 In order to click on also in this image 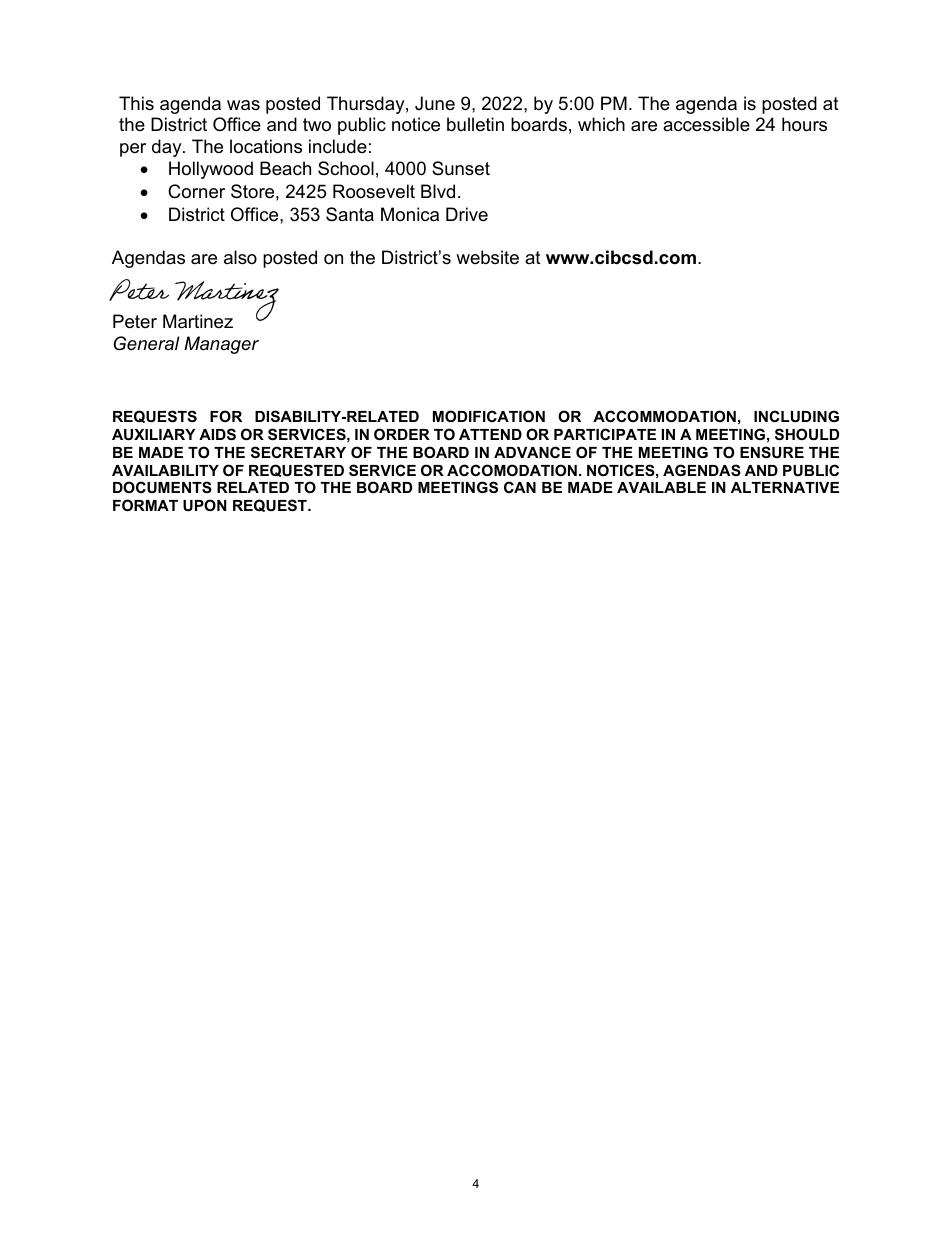, I will do `click(240, 257)`.
